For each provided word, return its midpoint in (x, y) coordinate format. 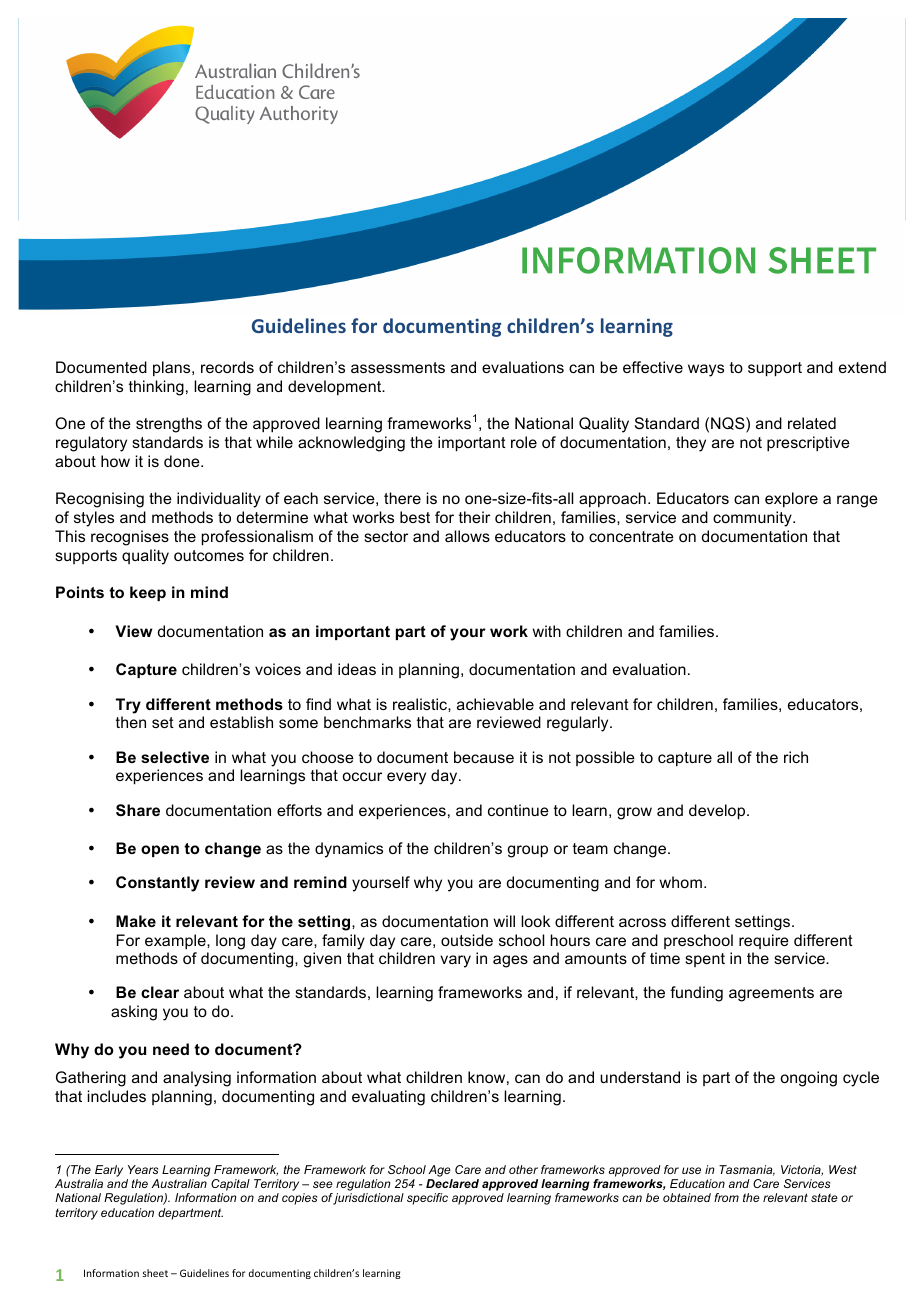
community (753, 519)
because (484, 757)
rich (796, 757)
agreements (771, 994)
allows (467, 536)
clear (160, 992)
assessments (398, 367)
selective (175, 757)
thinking (156, 388)
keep (148, 593)
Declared (452, 1183)
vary (455, 961)
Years (143, 1169)
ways (706, 370)
